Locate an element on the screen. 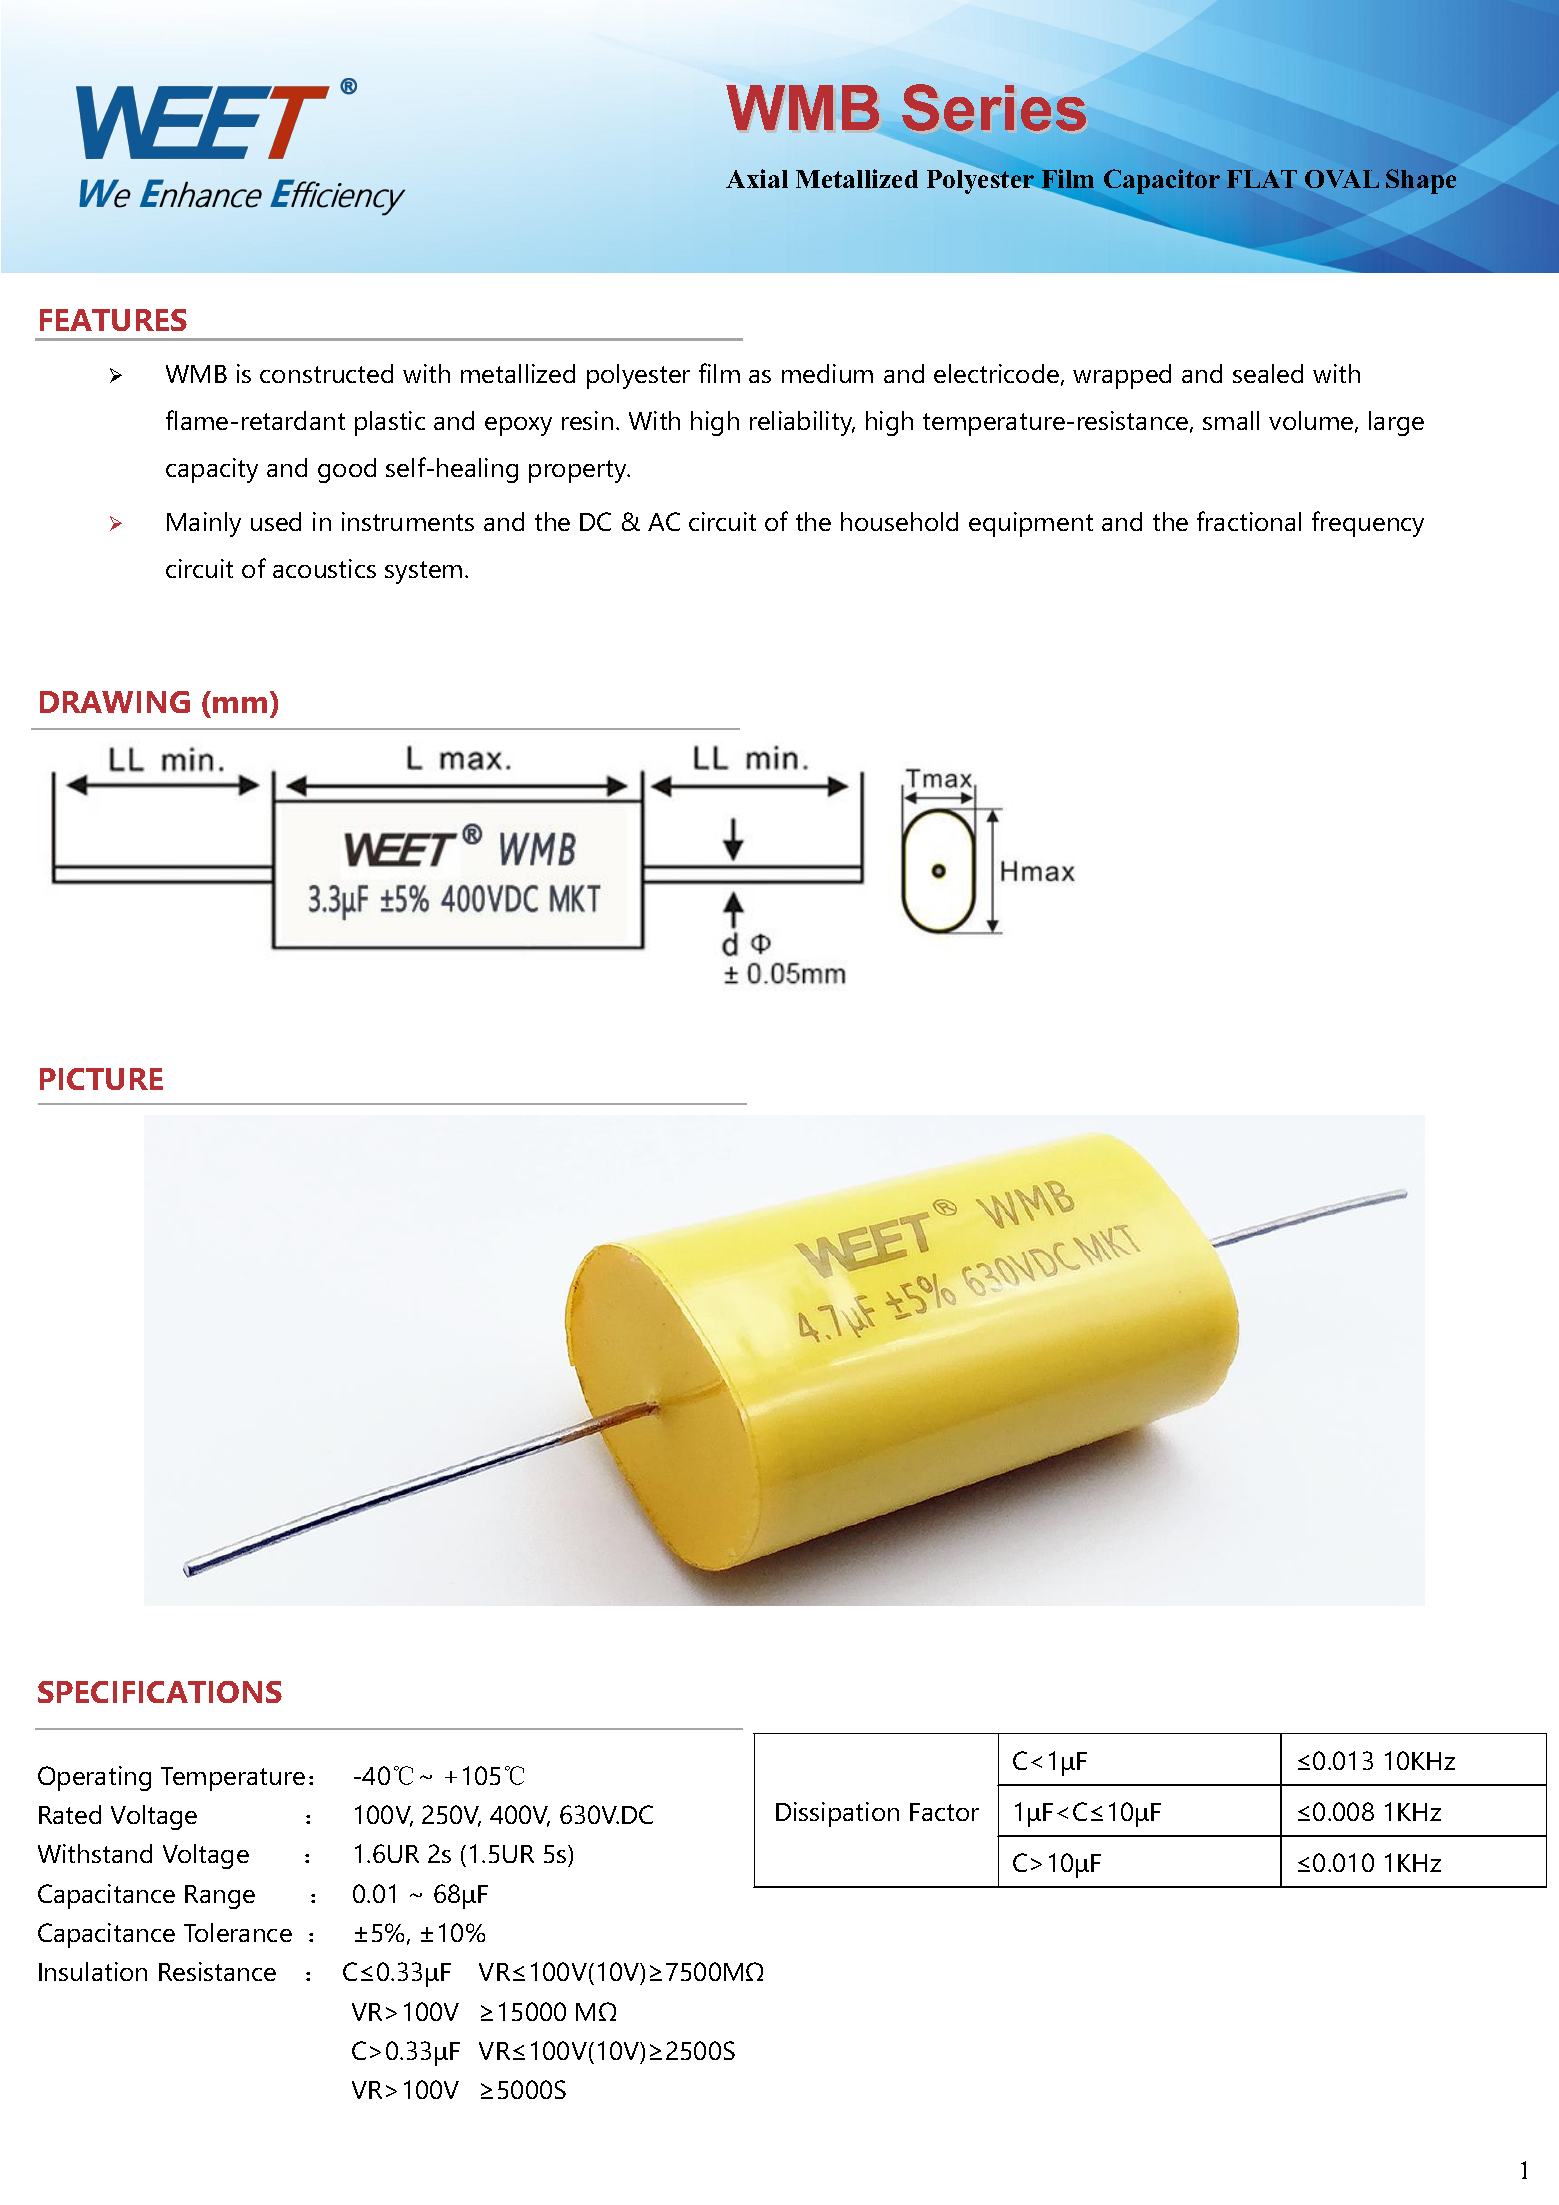 This screenshot has width=1559, height=2205. Dissipation is located at coordinates (837, 1814).
